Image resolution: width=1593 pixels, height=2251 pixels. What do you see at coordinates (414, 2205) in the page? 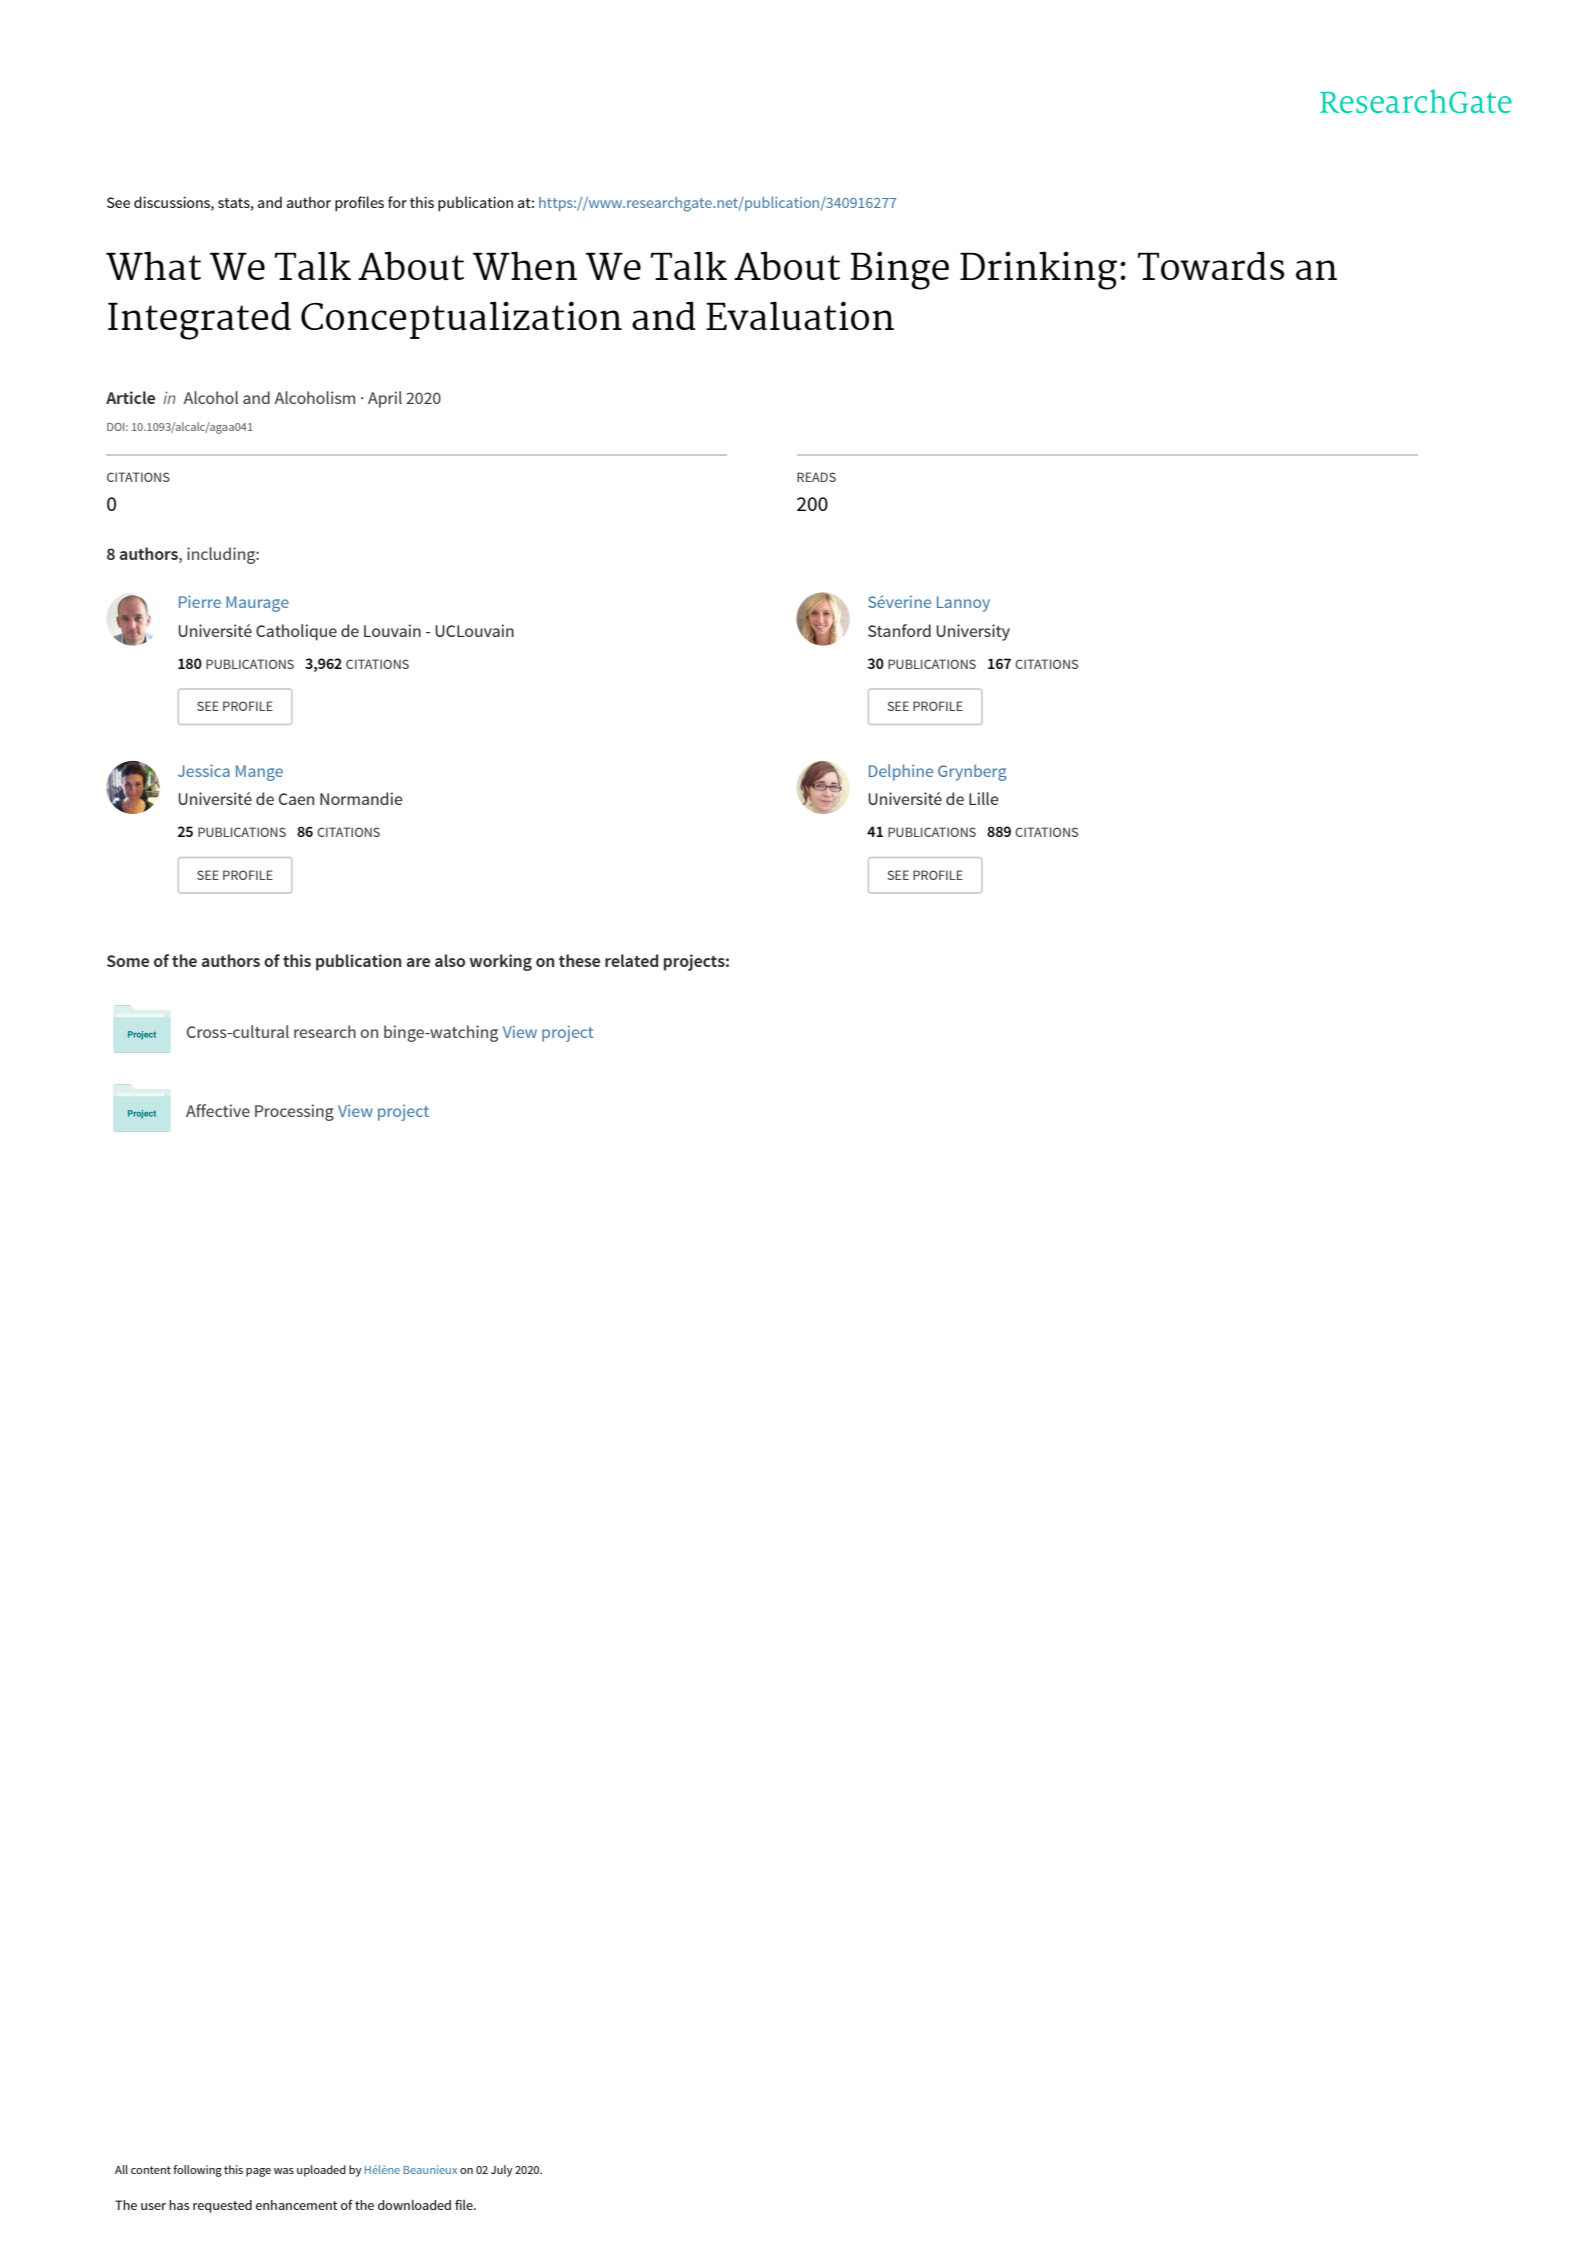
I see `downloaded` at bounding box center [414, 2205].
